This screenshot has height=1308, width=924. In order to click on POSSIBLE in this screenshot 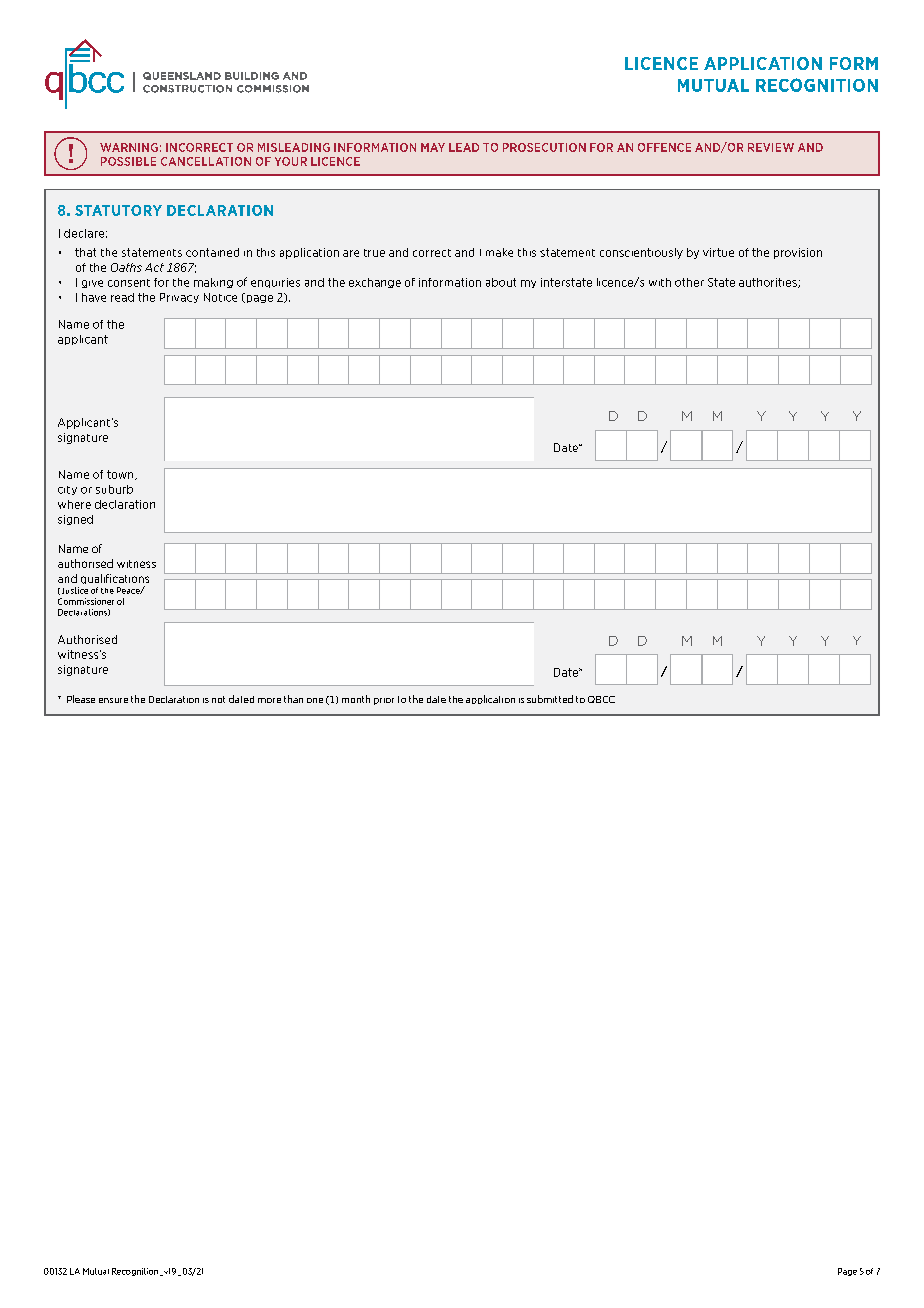, I will do `click(128, 161)`.
